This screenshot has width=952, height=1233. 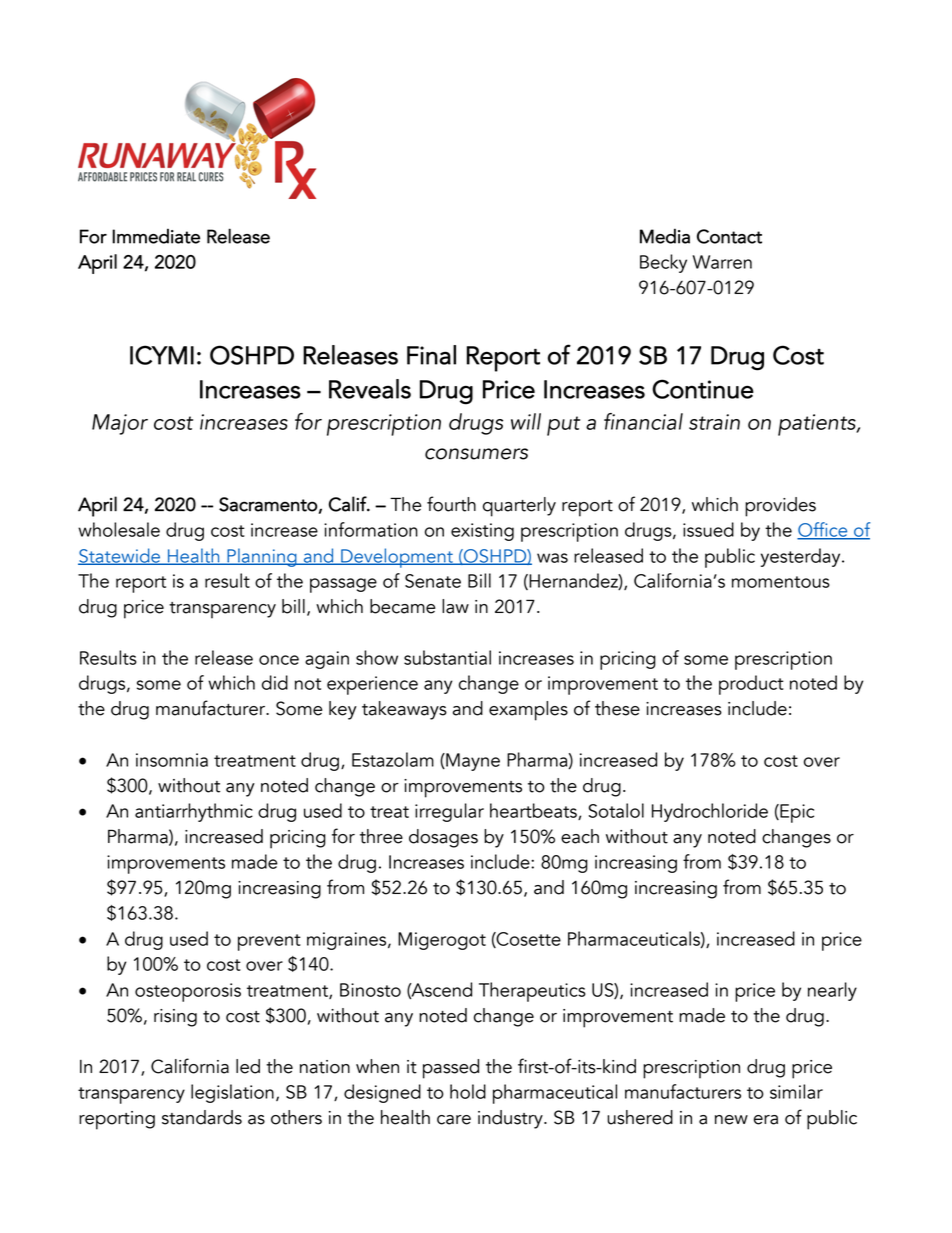 I want to click on Hydrochloride, so click(x=710, y=812).
